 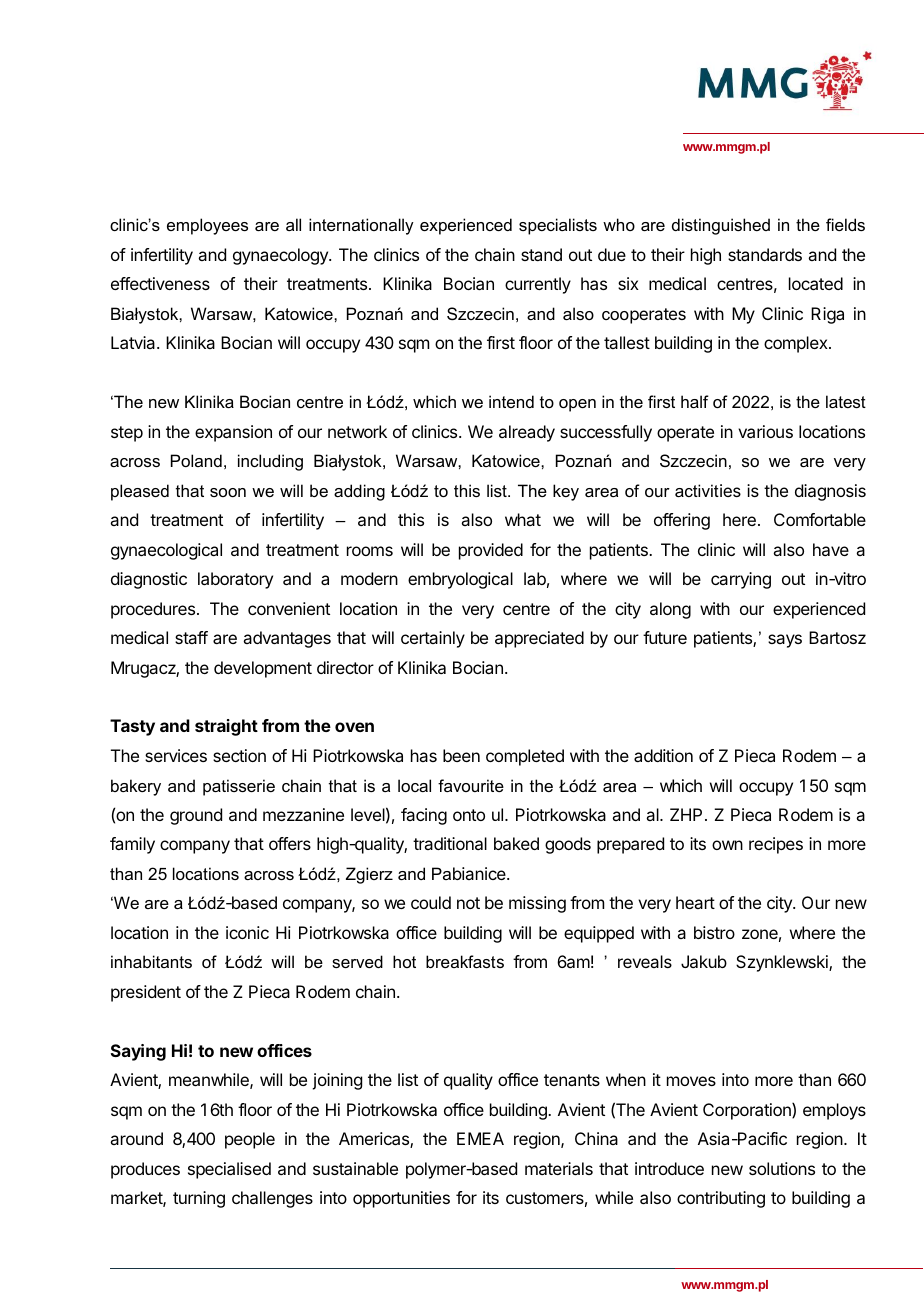 I want to click on laboratory, so click(x=235, y=580).
